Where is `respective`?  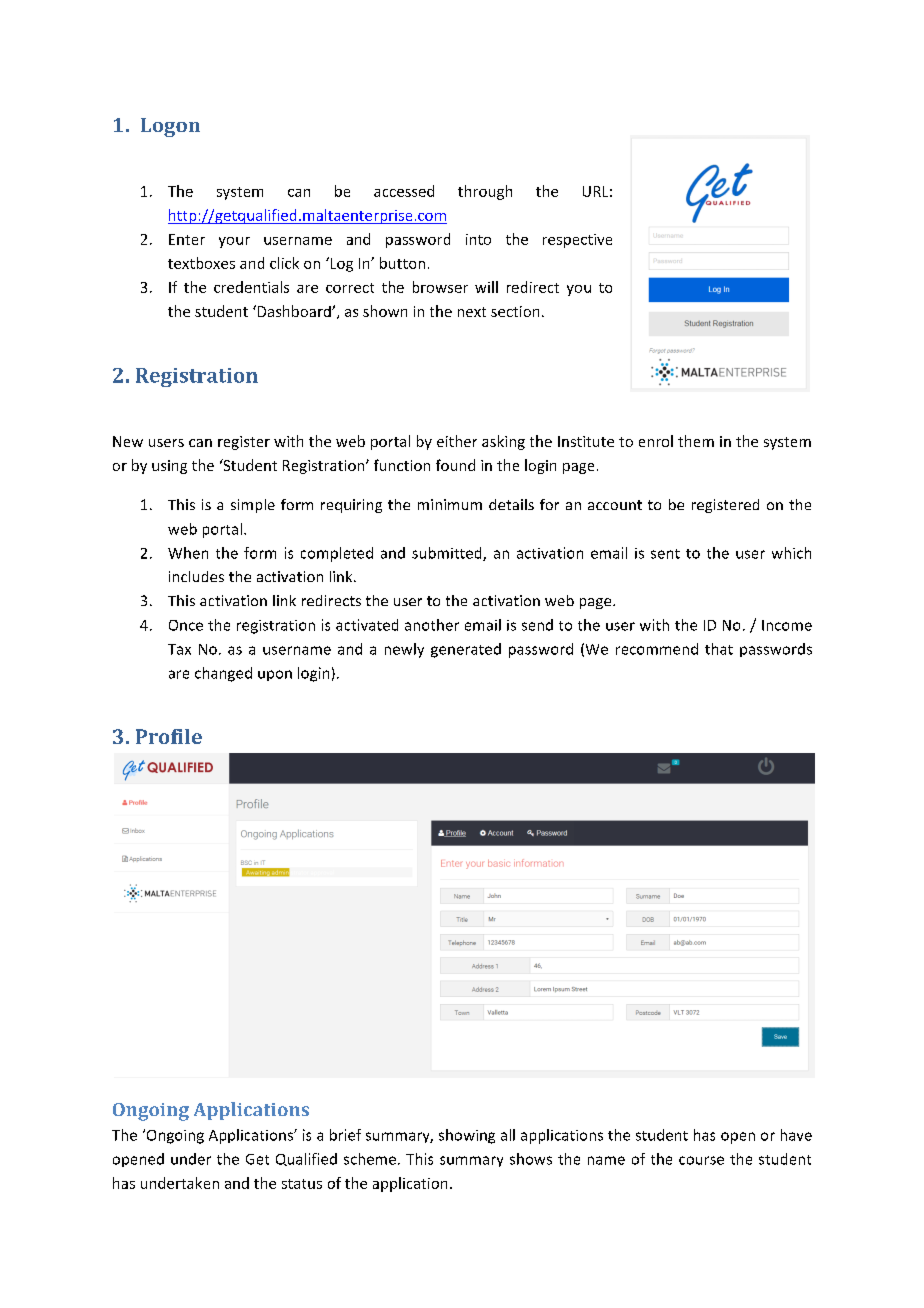 respective is located at coordinates (577, 241).
